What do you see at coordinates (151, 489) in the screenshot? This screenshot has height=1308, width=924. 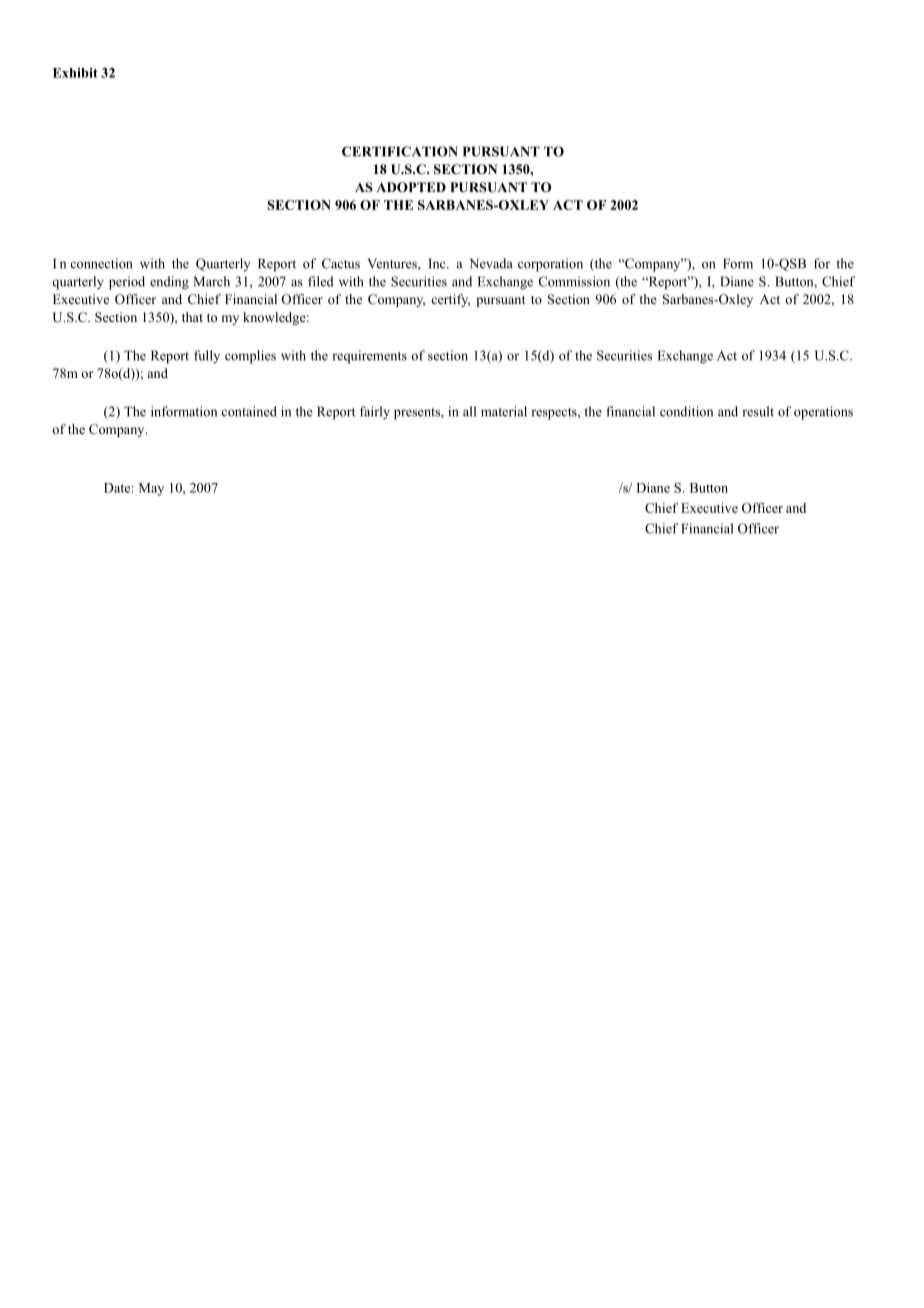 I see `May` at bounding box center [151, 489].
